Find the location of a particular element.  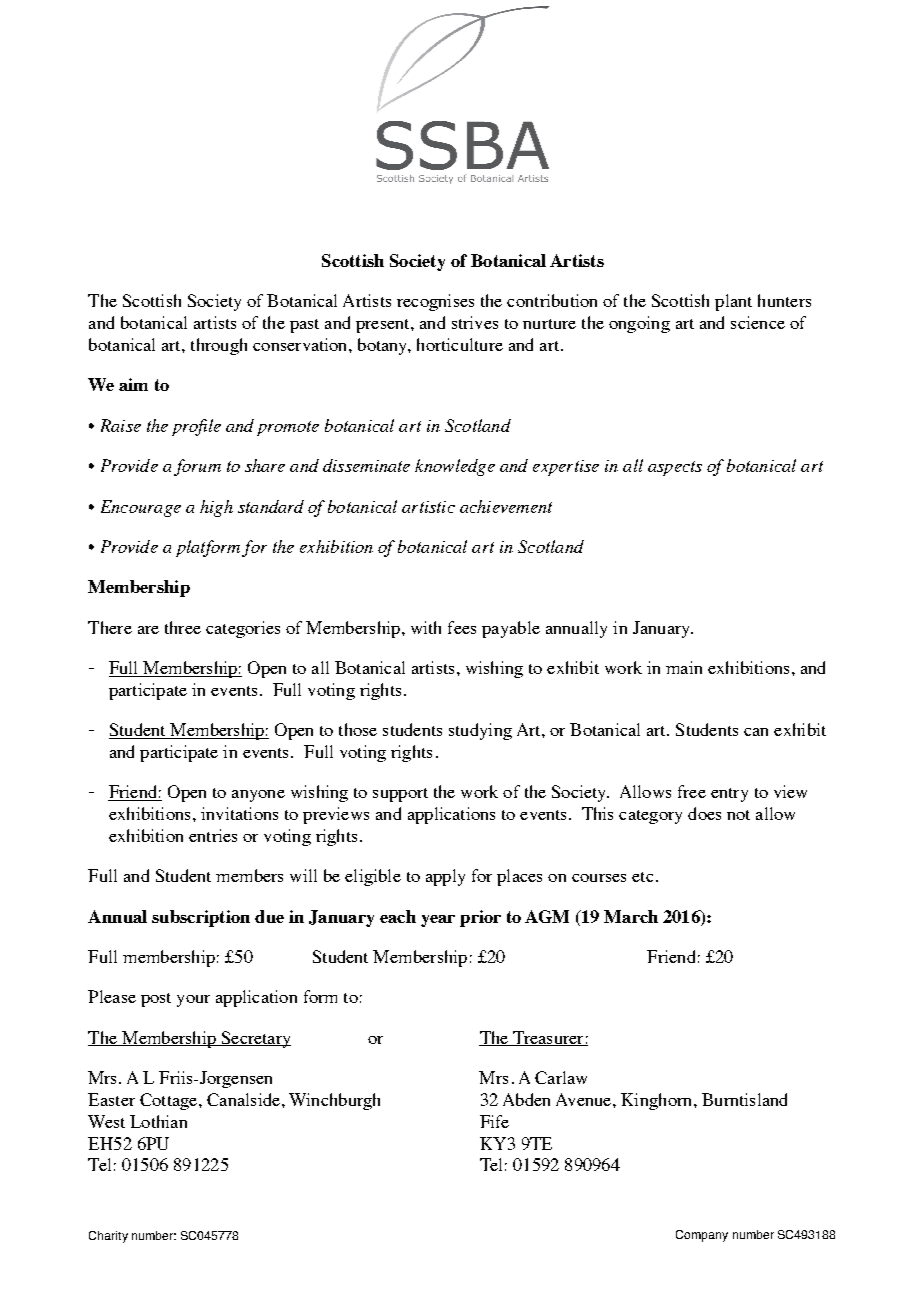

horticulture is located at coordinates (460, 344).
